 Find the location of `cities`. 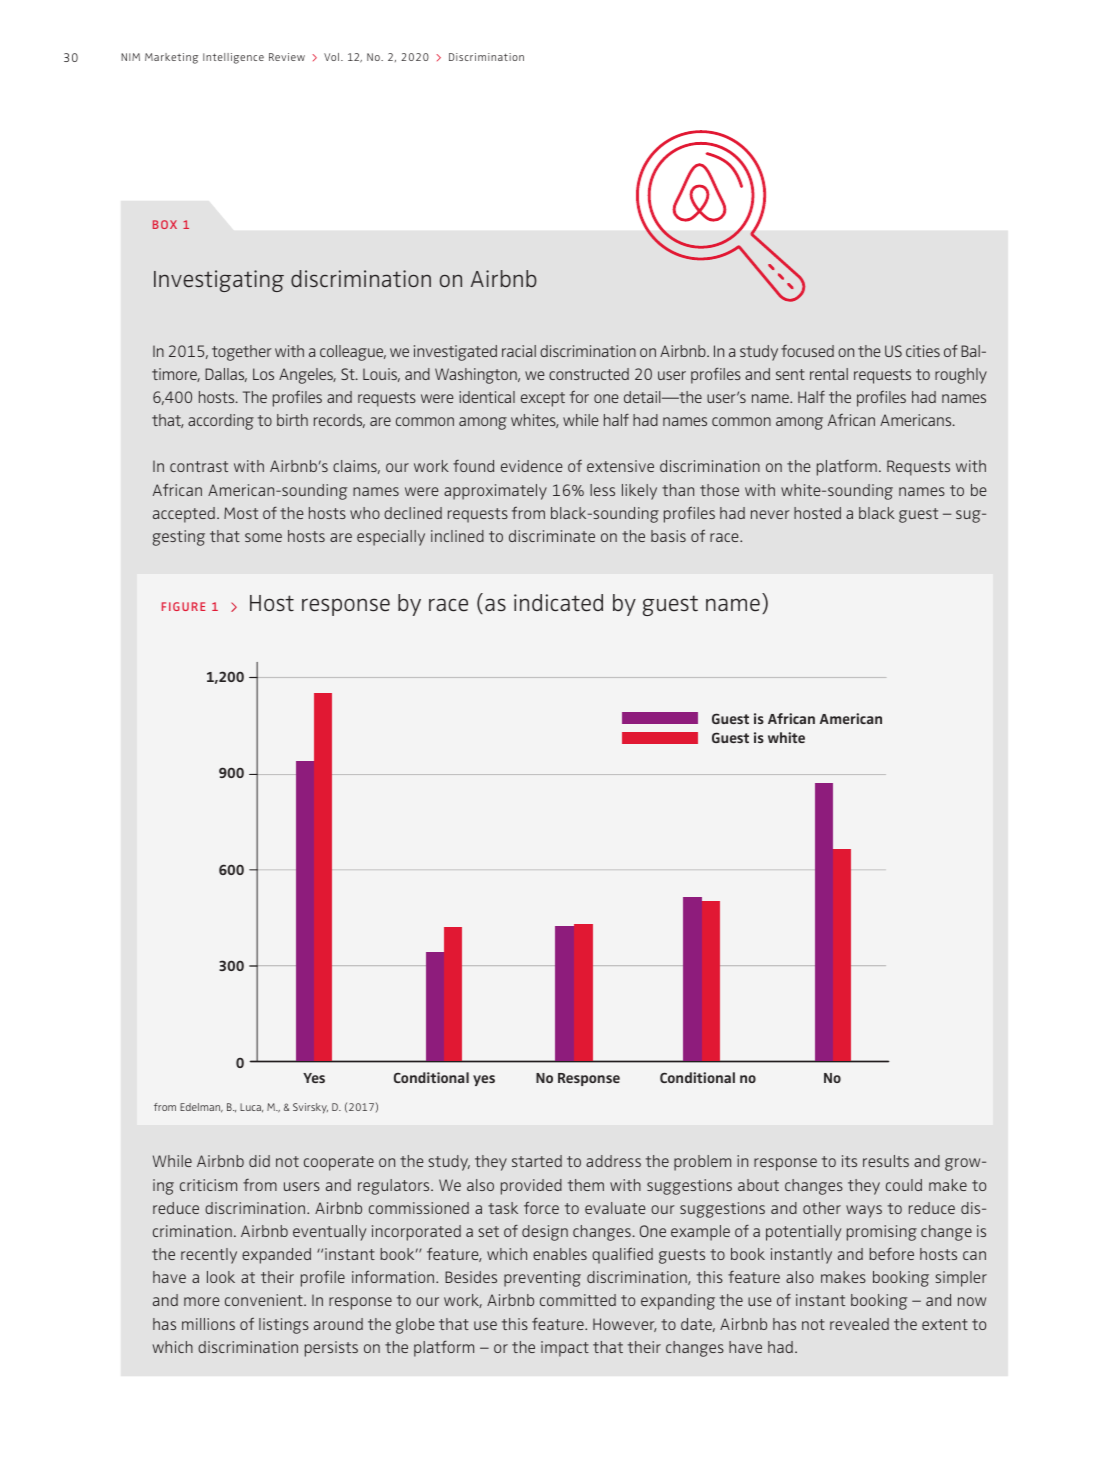

cities is located at coordinates (923, 351).
